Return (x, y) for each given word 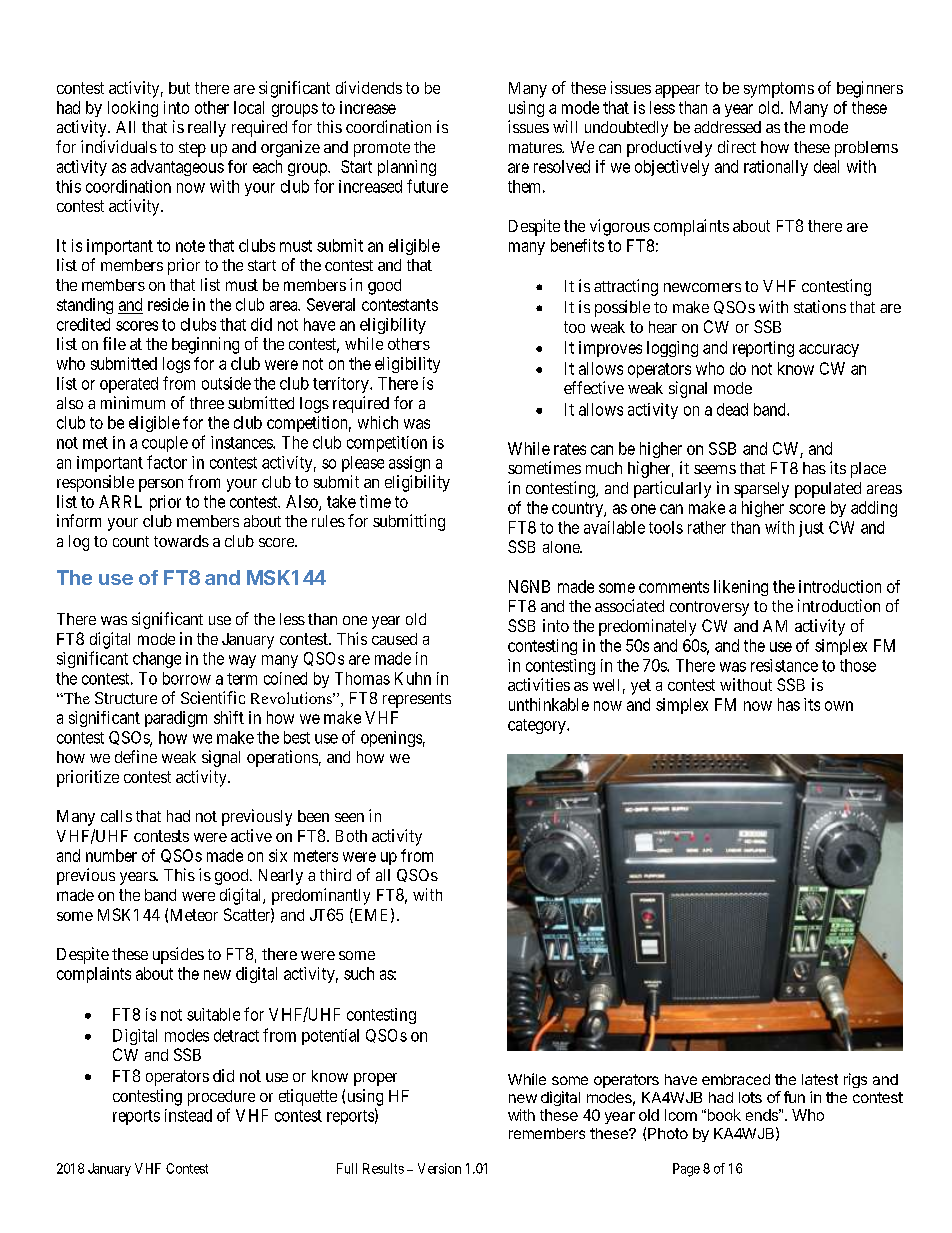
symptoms (779, 90)
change (157, 660)
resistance (784, 665)
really (207, 129)
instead (188, 1115)
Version (439, 1168)
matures (536, 147)
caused (394, 639)
